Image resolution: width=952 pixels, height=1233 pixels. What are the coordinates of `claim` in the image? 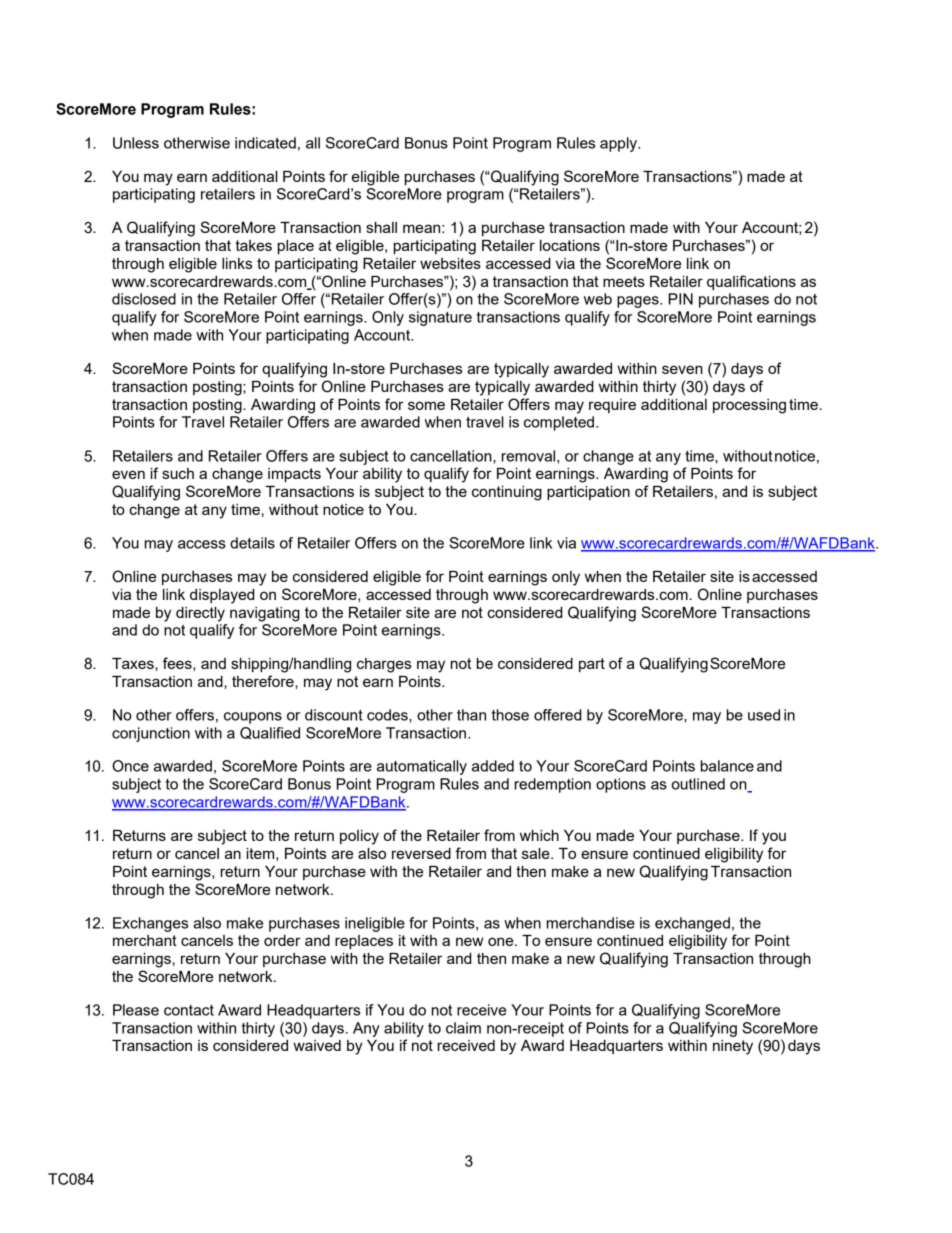 It's located at (463, 1028).
